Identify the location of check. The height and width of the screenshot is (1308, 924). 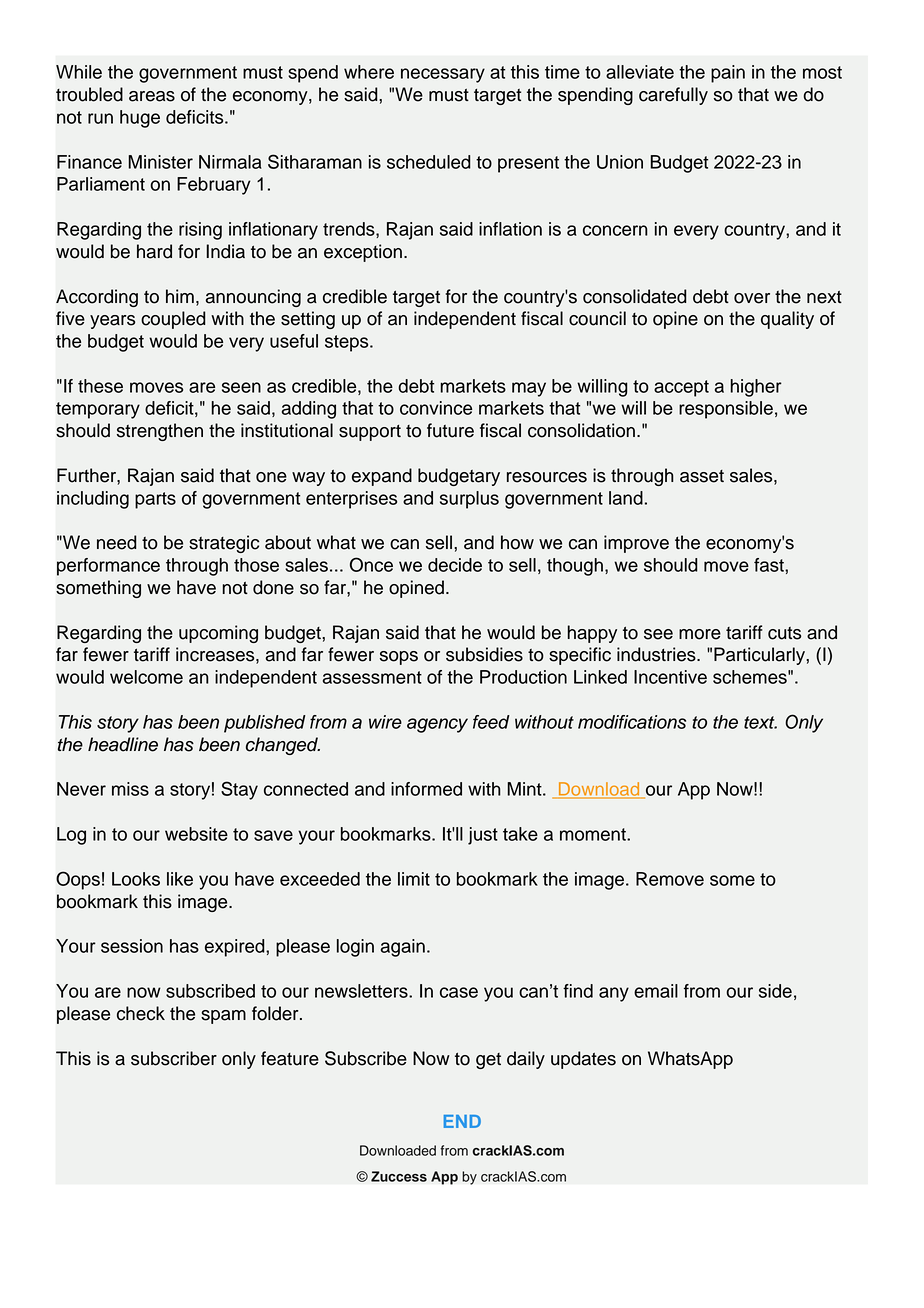
(141, 1013).
